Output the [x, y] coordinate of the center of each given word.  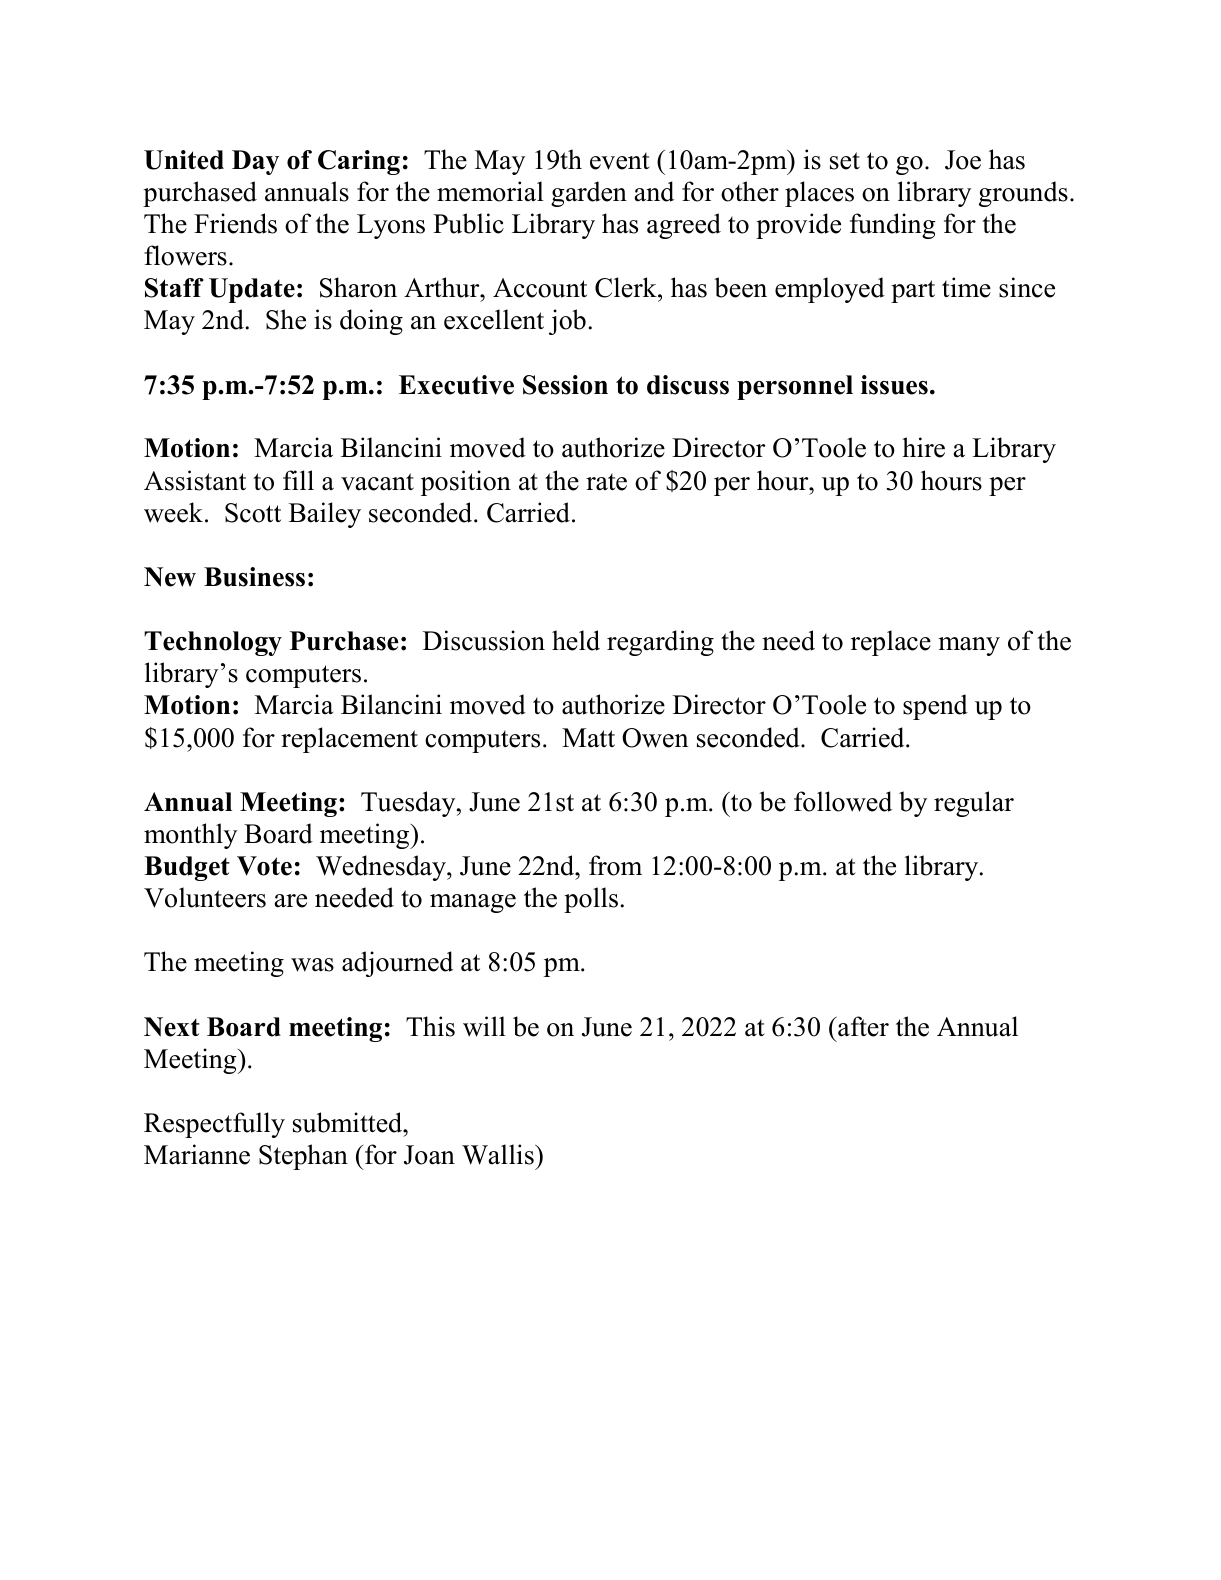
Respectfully [214, 1125]
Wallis [499, 1154]
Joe [963, 160]
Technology [213, 643]
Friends [235, 223]
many [969, 646]
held [576, 640]
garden [589, 194]
